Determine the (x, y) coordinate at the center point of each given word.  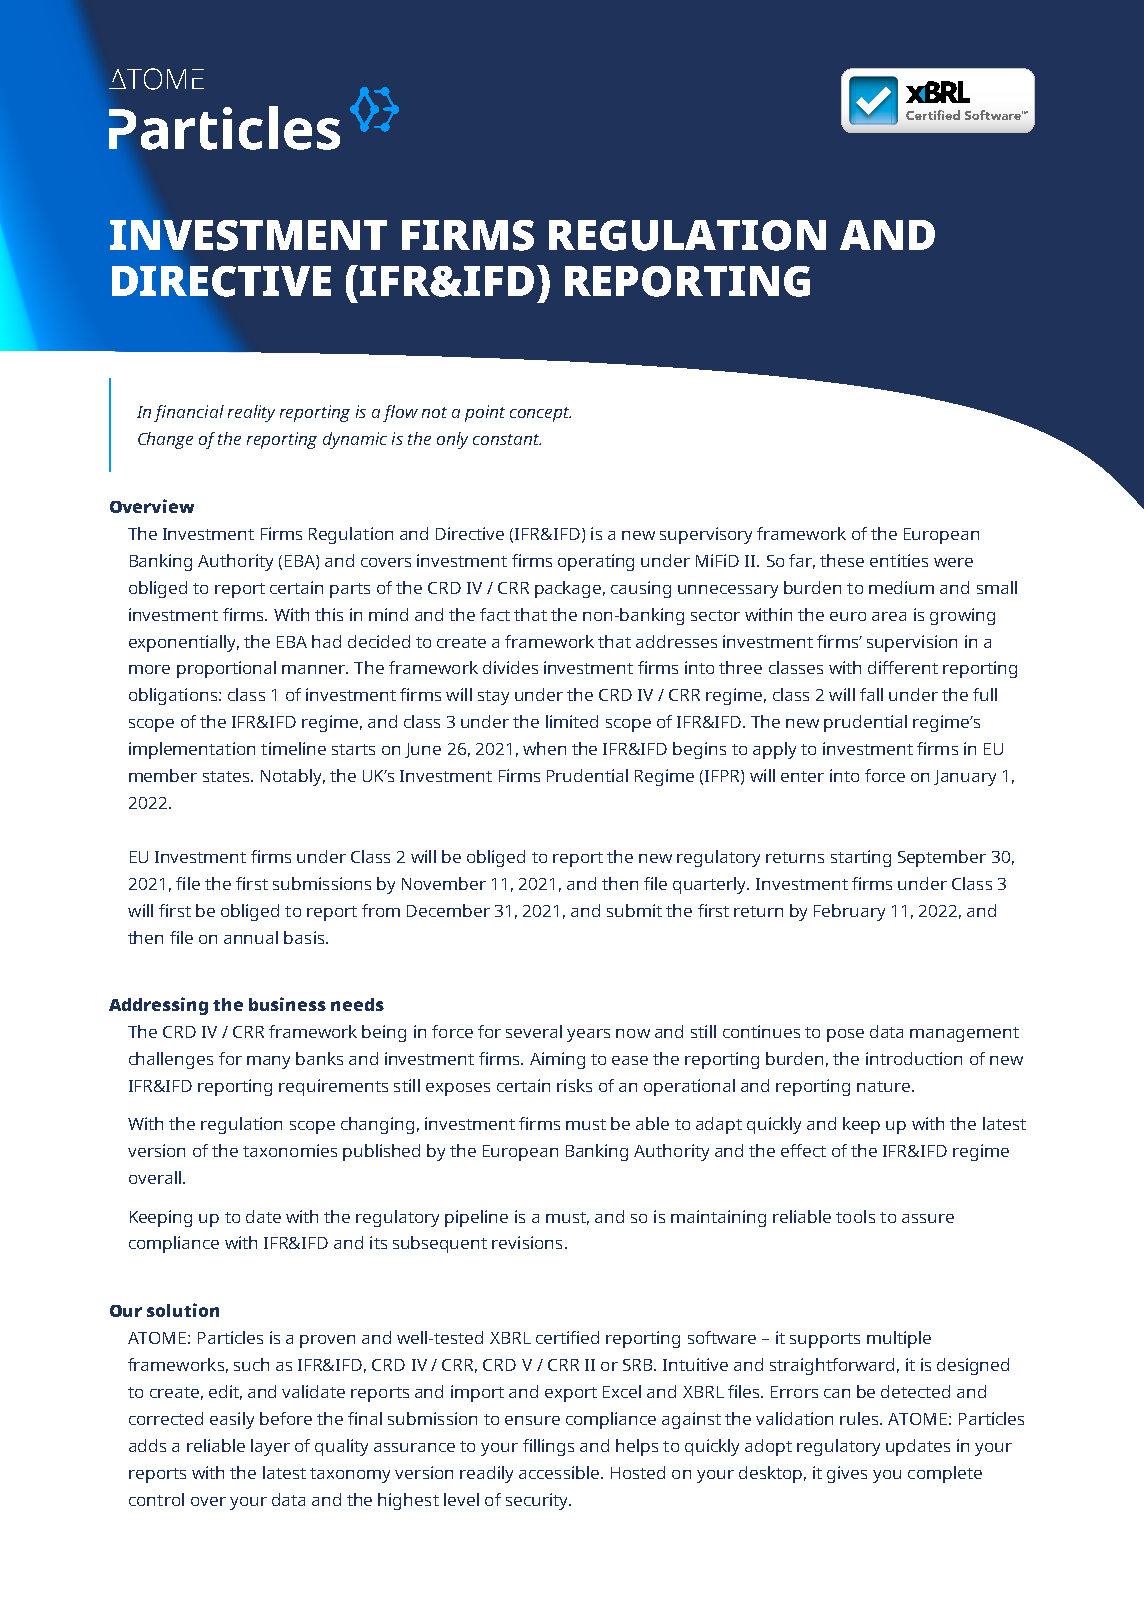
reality (251, 413)
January (965, 778)
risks (574, 1085)
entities (899, 560)
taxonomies (290, 1150)
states (227, 776)
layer (270, 1447)
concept (540, 414)
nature (883, 1086)
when (544, 748)
